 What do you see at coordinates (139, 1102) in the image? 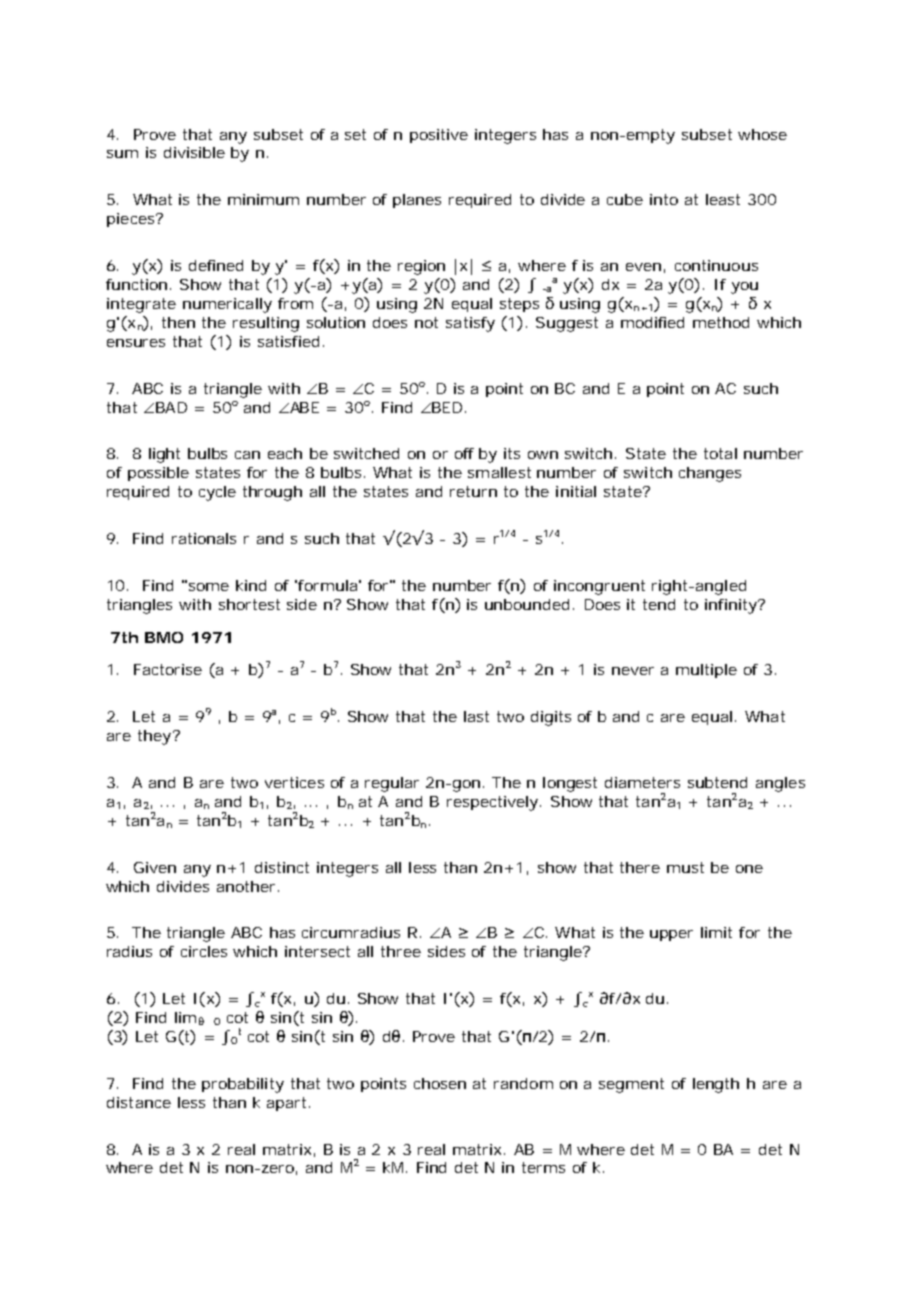
I see `distance` at bounding box center [139, 1102].
